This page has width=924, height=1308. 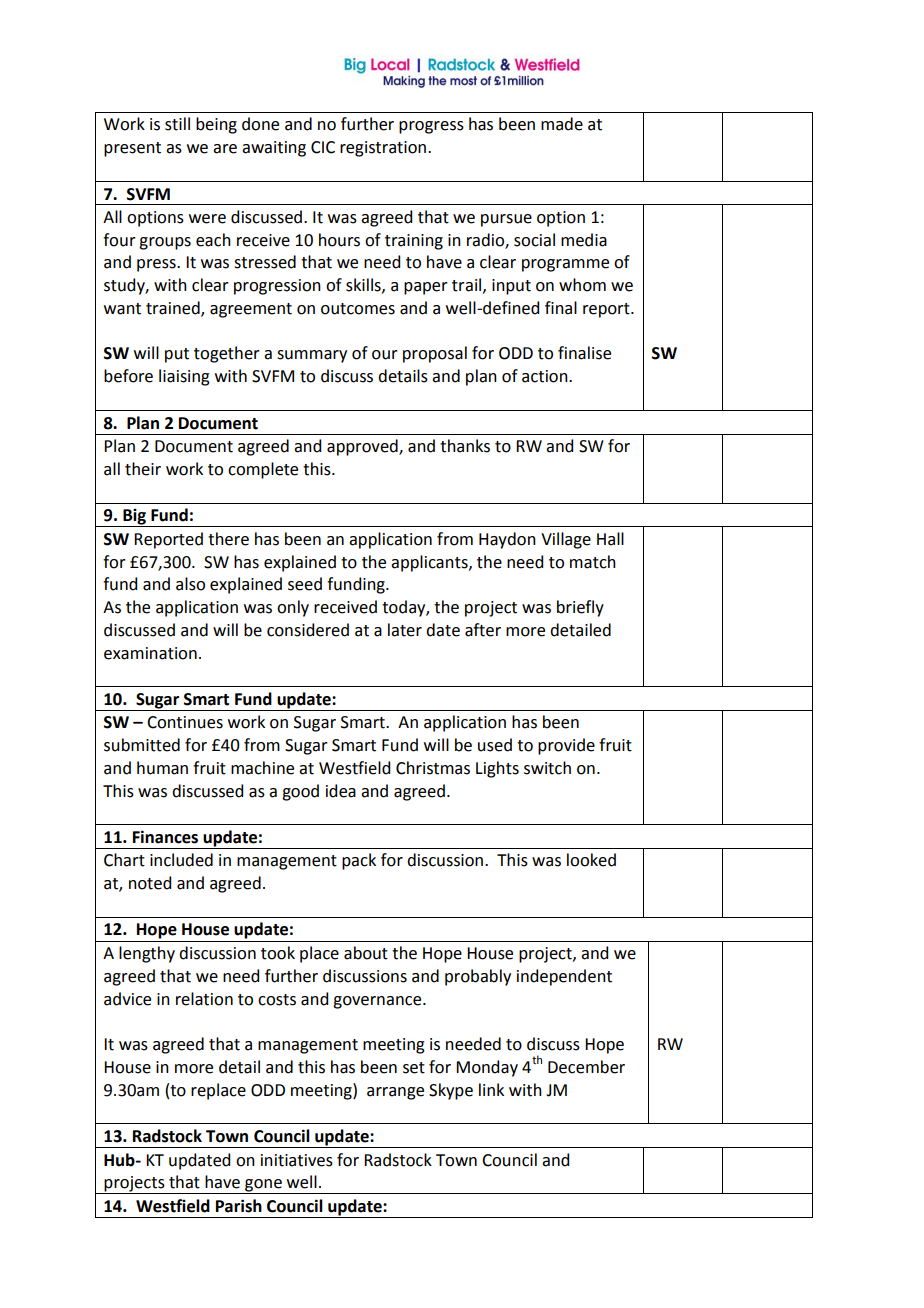 What do you see at coordinates (177, 124) in the page?
I see `still` at bounding box center [177, 124].
